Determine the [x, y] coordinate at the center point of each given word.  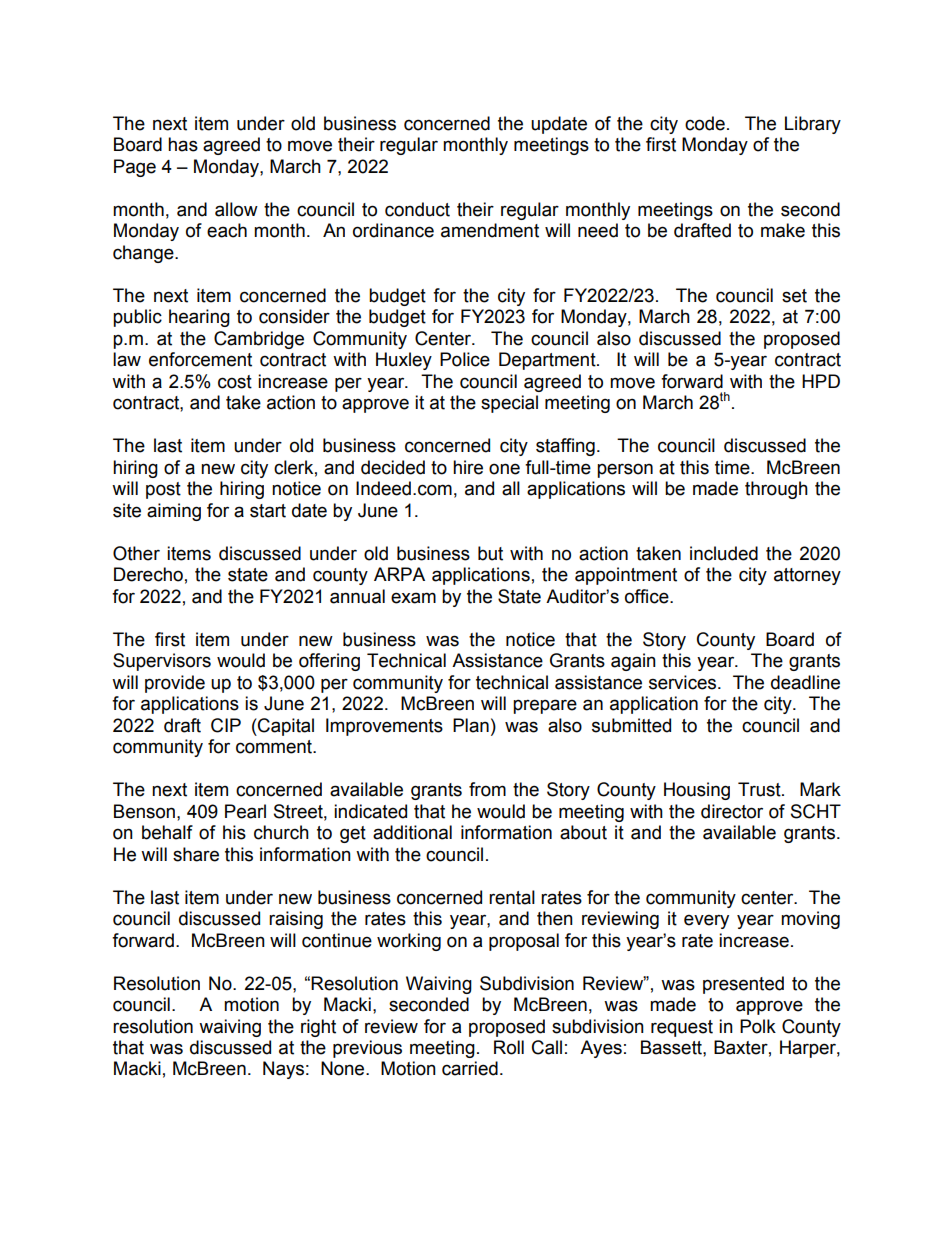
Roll [509, 1047]
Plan [471, 725]
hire [468, 467]
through [776, 490]
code [705, 123]
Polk [758, 1026]
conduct [417, 209]
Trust [760, 789]
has [183, 144]
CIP [226, 725]
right [318, 1028]
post [163, 490]
